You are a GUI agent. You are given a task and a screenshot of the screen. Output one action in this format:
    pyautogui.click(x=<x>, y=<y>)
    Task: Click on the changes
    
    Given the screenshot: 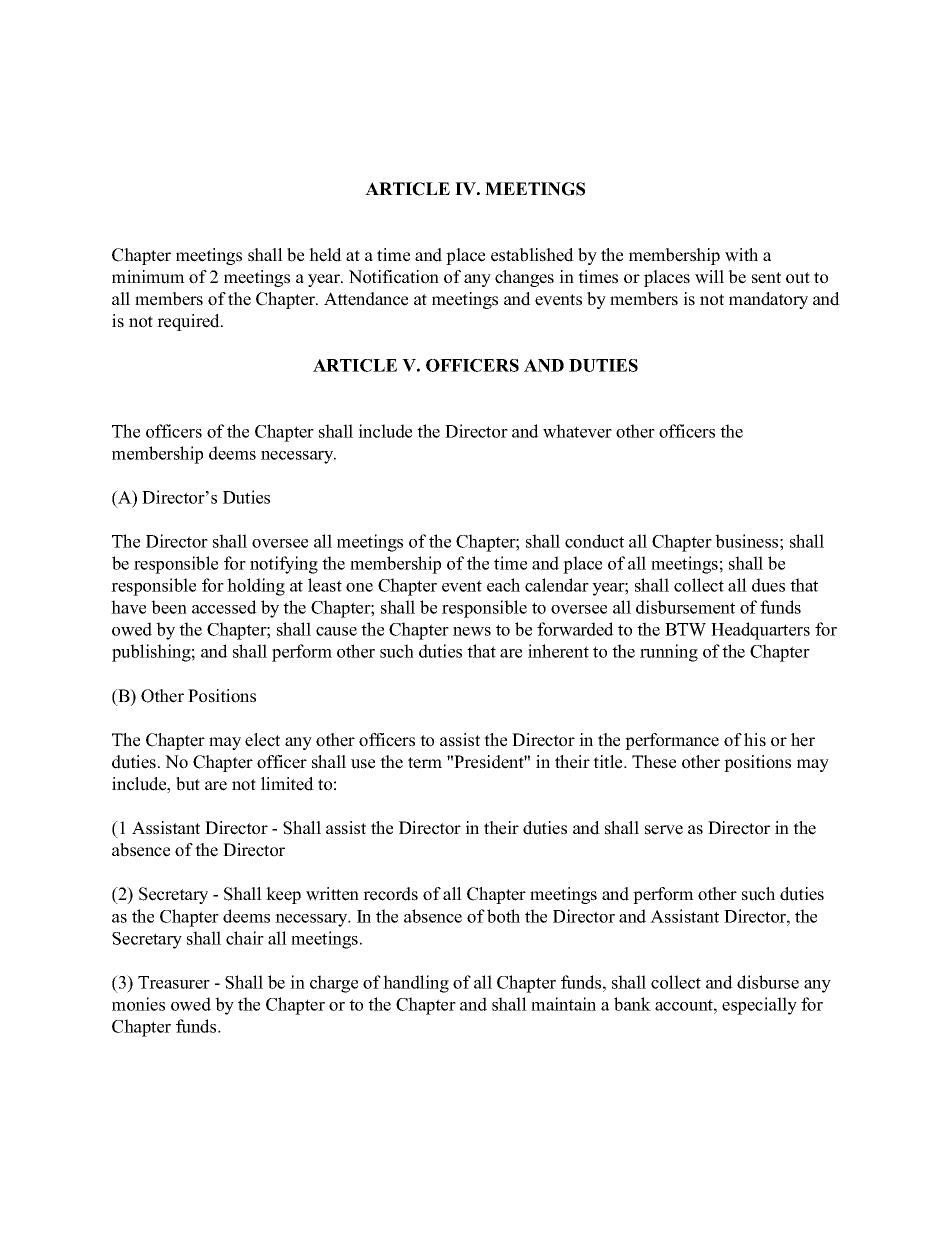 What is the action you would take?
    pyautogui.click(x=524, y=278)
